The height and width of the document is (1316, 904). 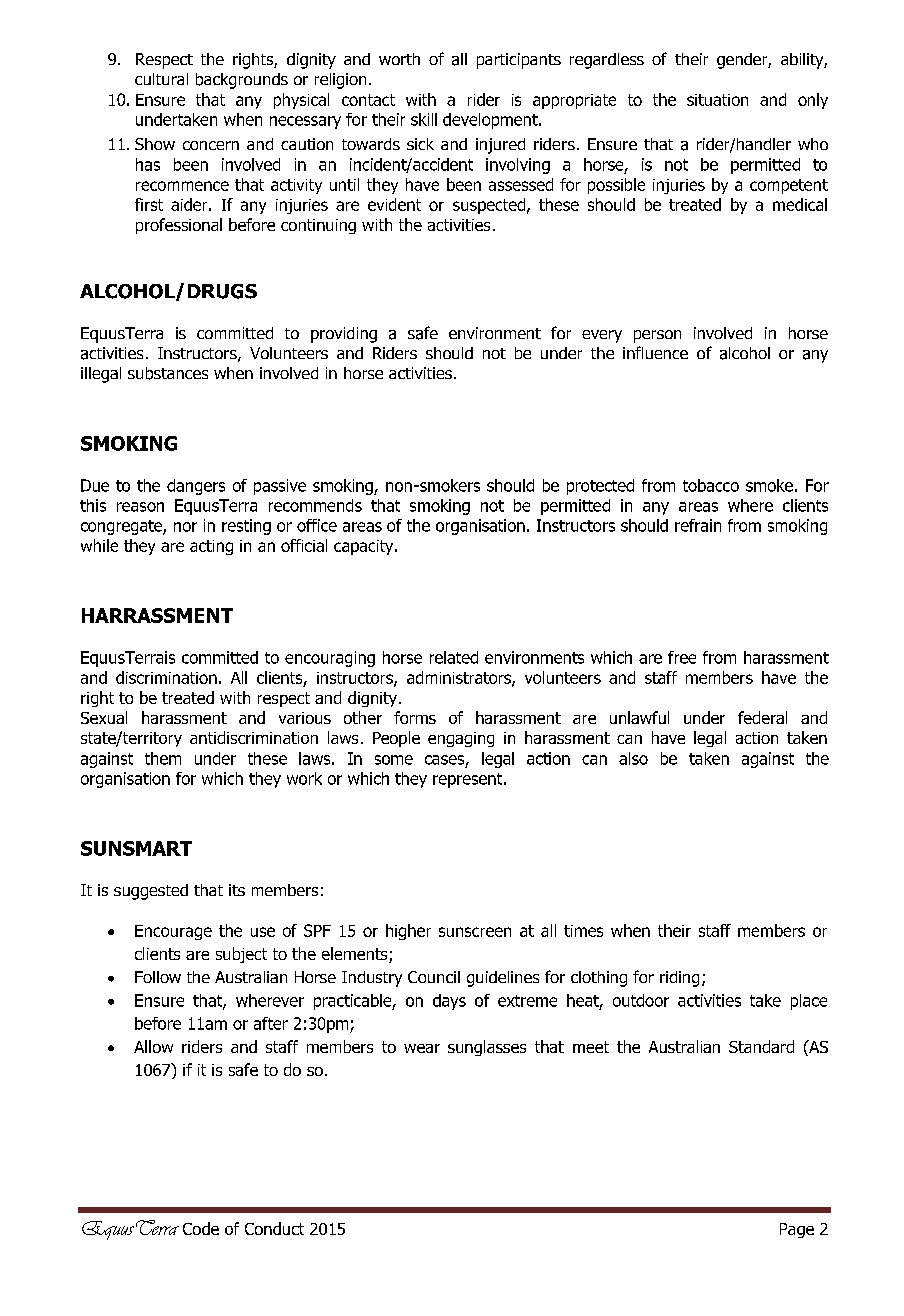 I want to click on related, so click(x=454, y=657).
